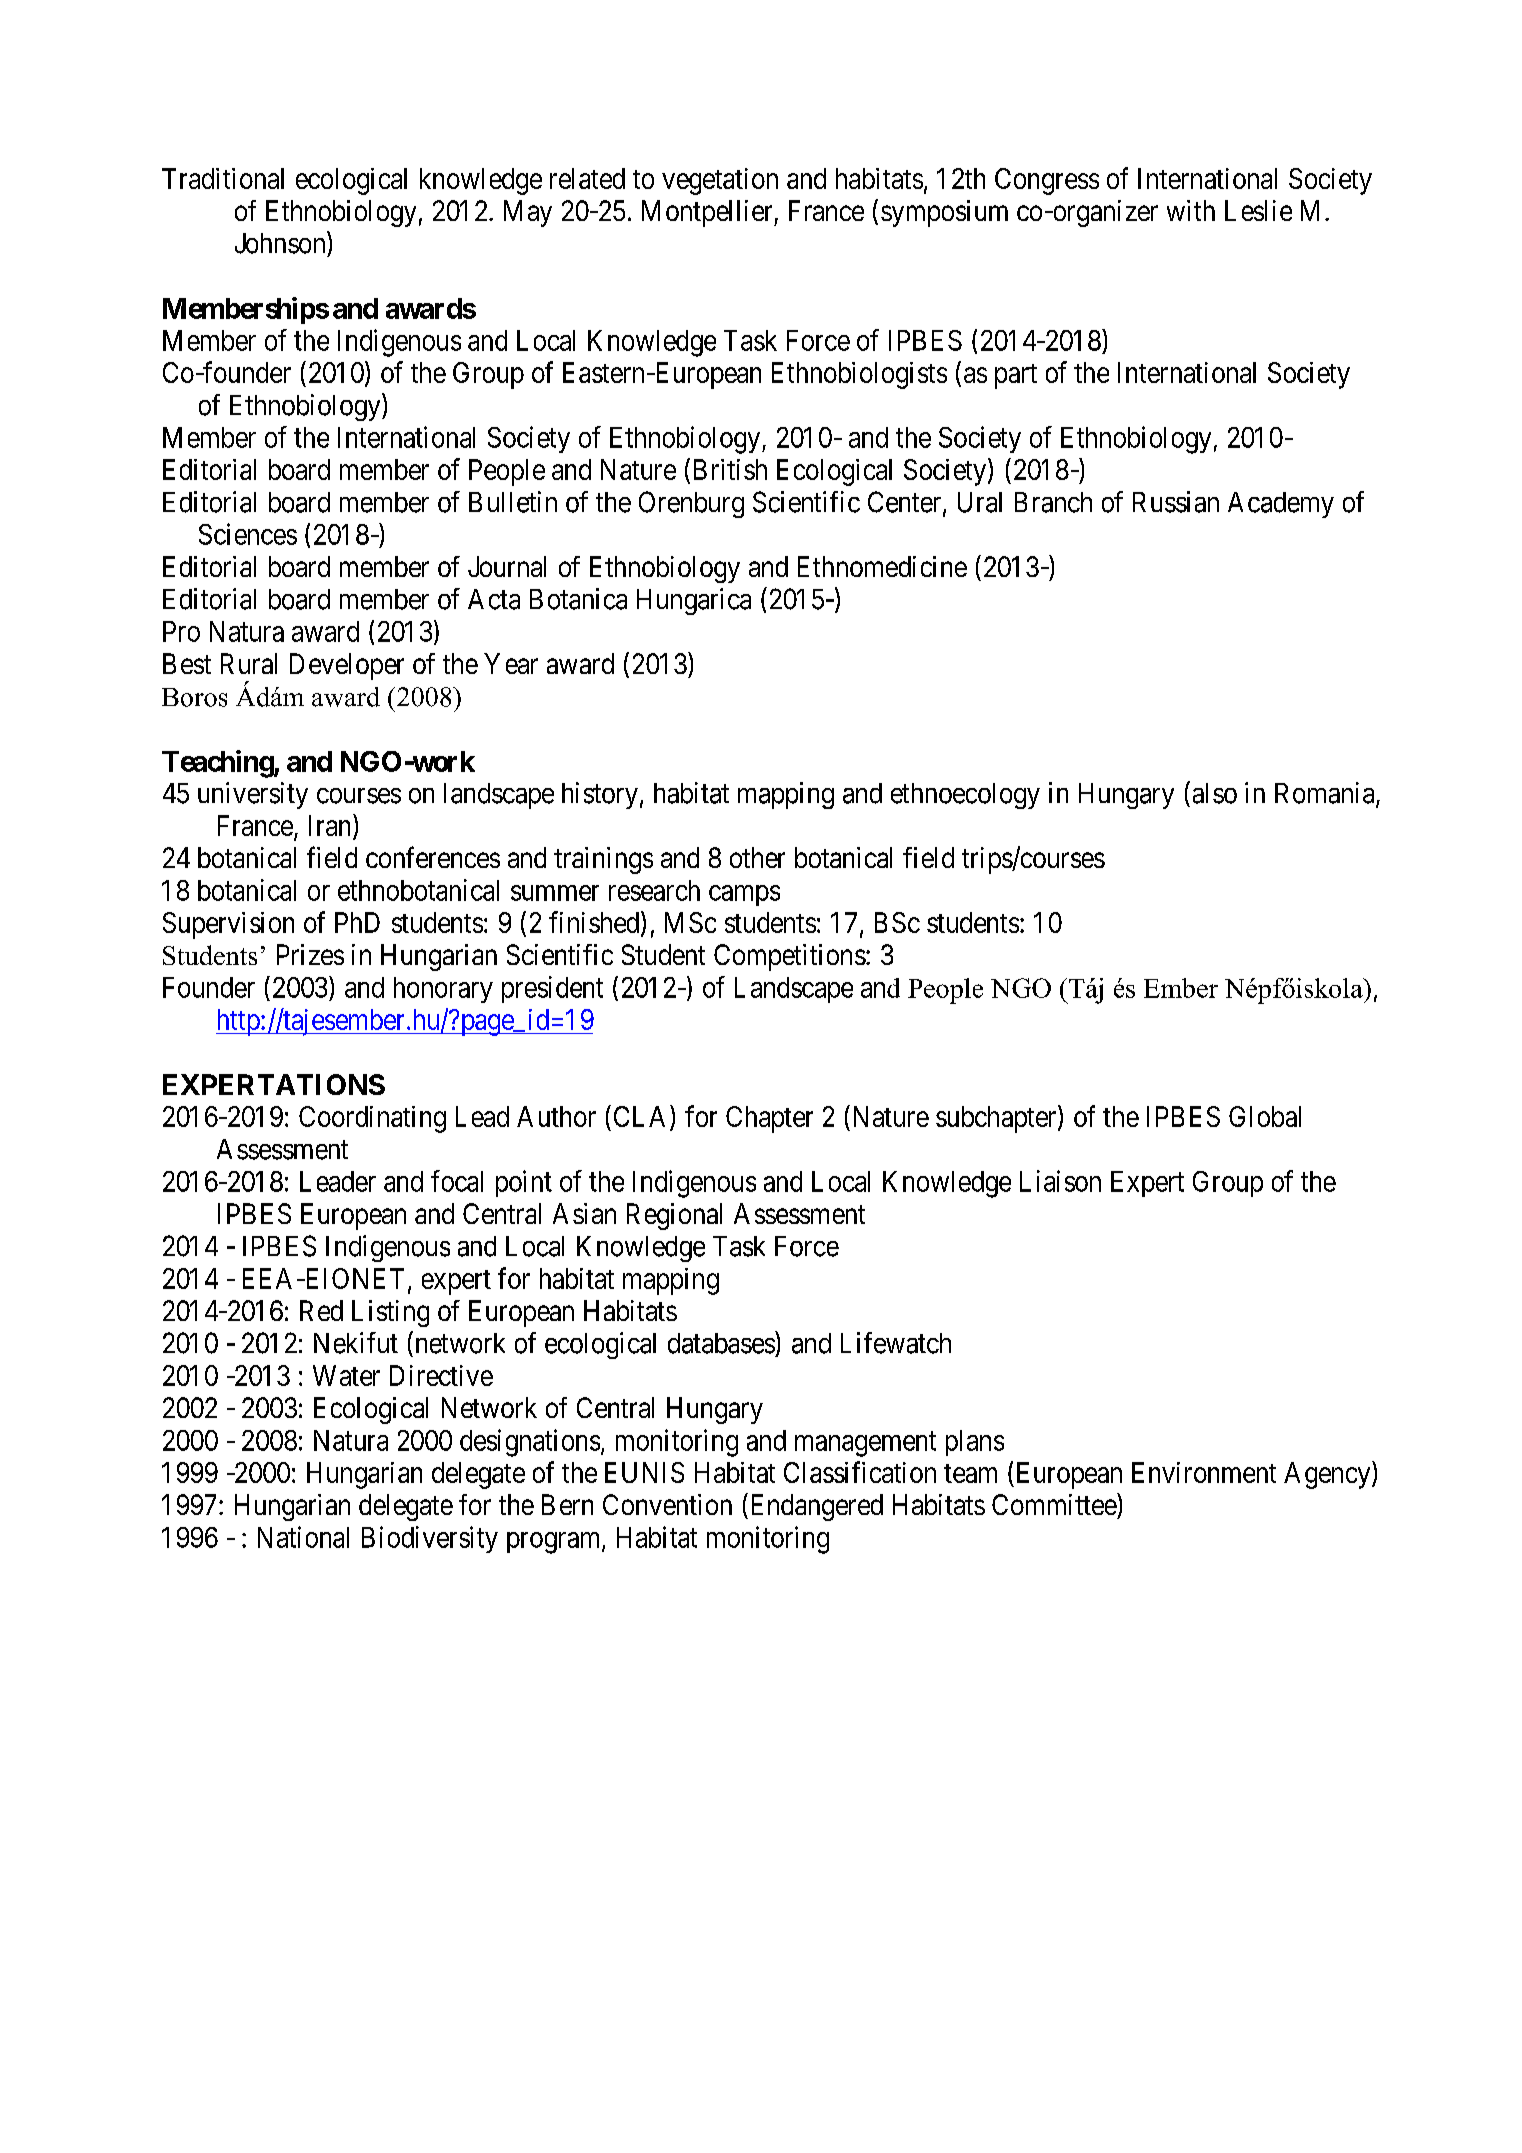  I want to click on Montpellier, so click(708, 213).
